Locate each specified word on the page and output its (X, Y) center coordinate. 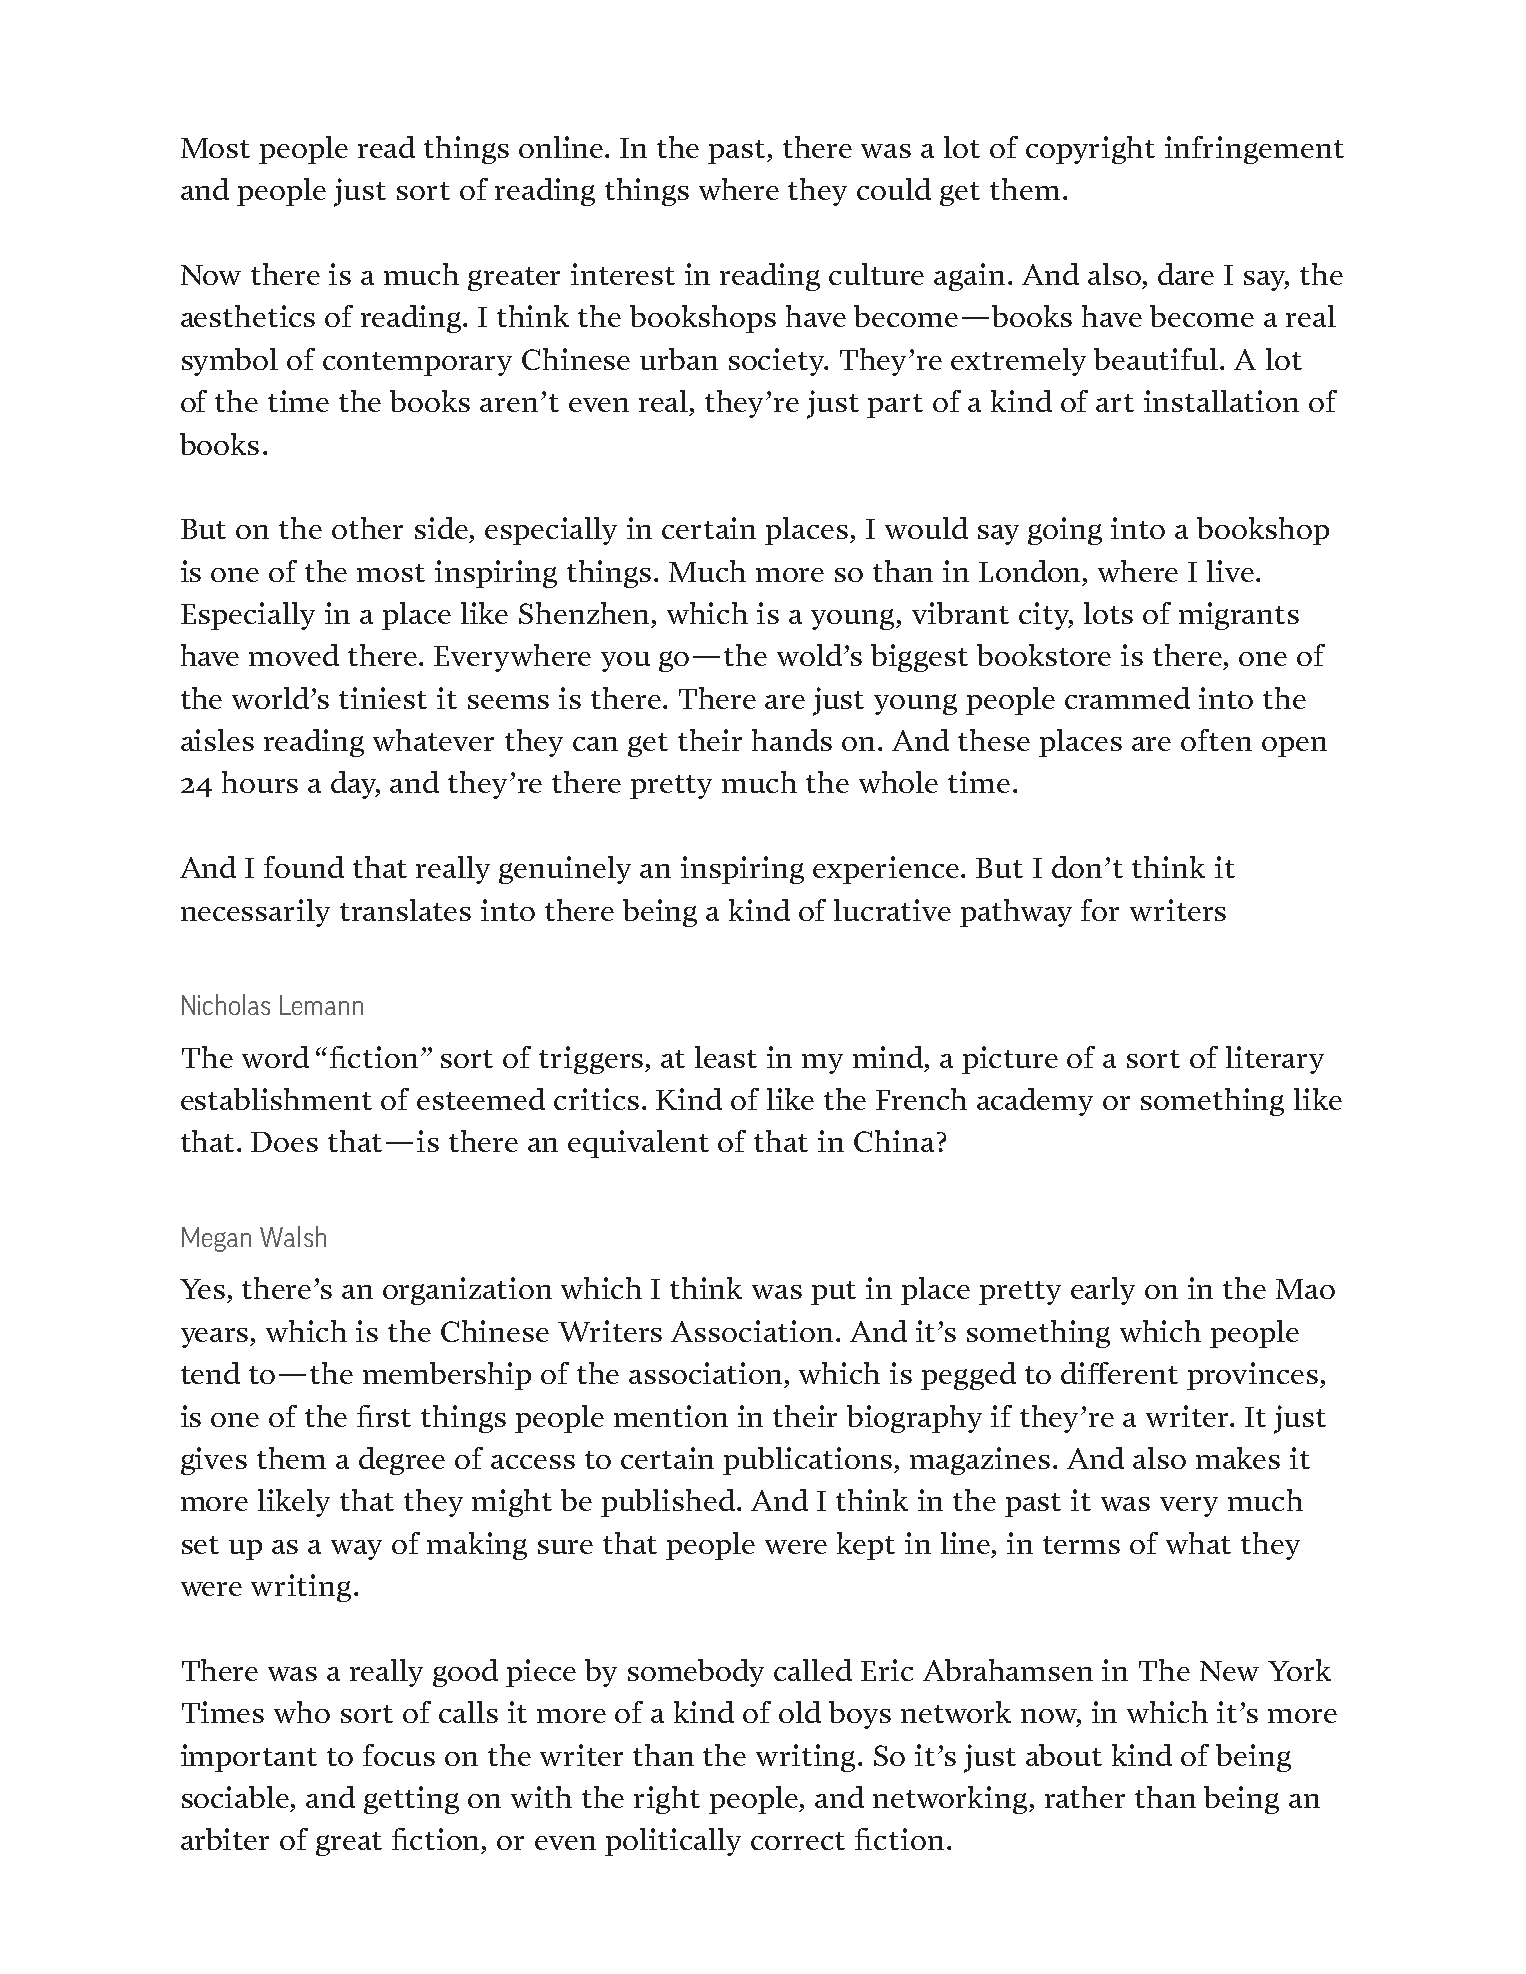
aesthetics (248, 316)
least (726, 1057)
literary (1275, 1060)
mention (671, 1416)
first (384, 1416)
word (275, 1057)
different (1119, 1373)
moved (294, 655)
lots (1108, 613)
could (894, 189)
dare (1186, 274)
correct (798, 1841)
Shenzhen (586, 614)
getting (411, 1800)
